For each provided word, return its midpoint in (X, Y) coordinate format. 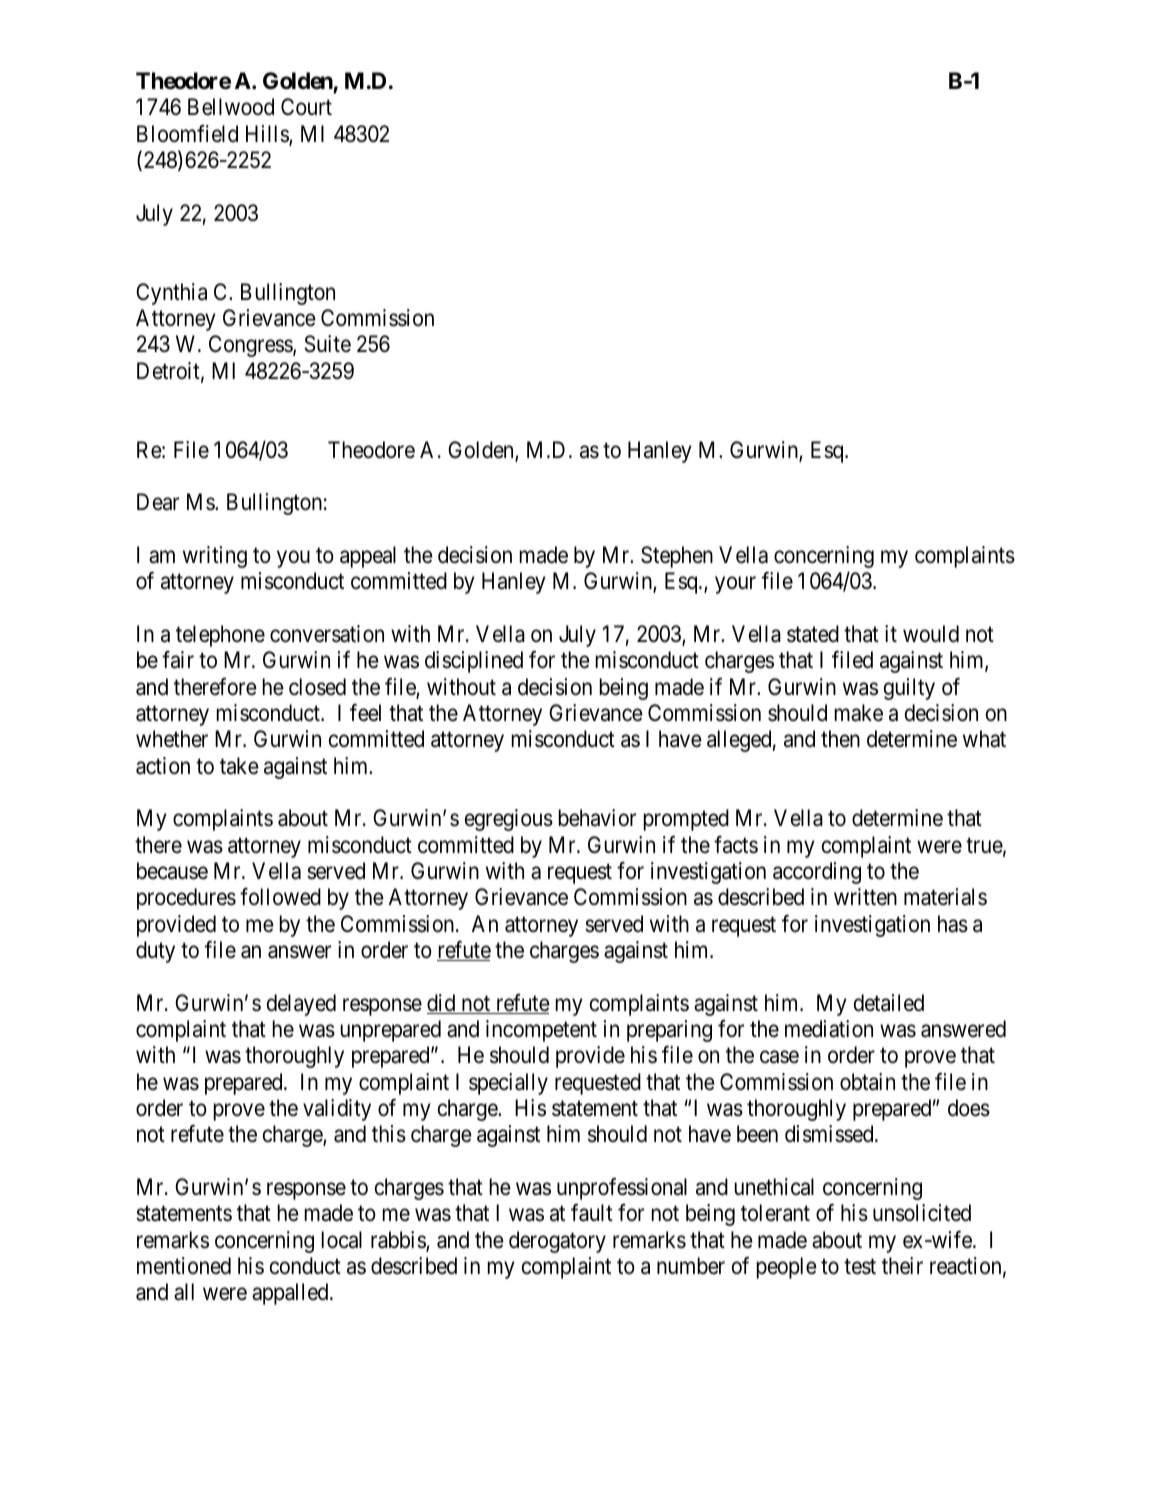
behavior (597, 818)
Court (306, 107)
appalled (291, 1294)
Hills (268, 135)
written (865, 897)
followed (280, 897)
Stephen (677, 557)
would (931, 634)
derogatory (557, 1242)
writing (215, 557)
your (735, 585)
